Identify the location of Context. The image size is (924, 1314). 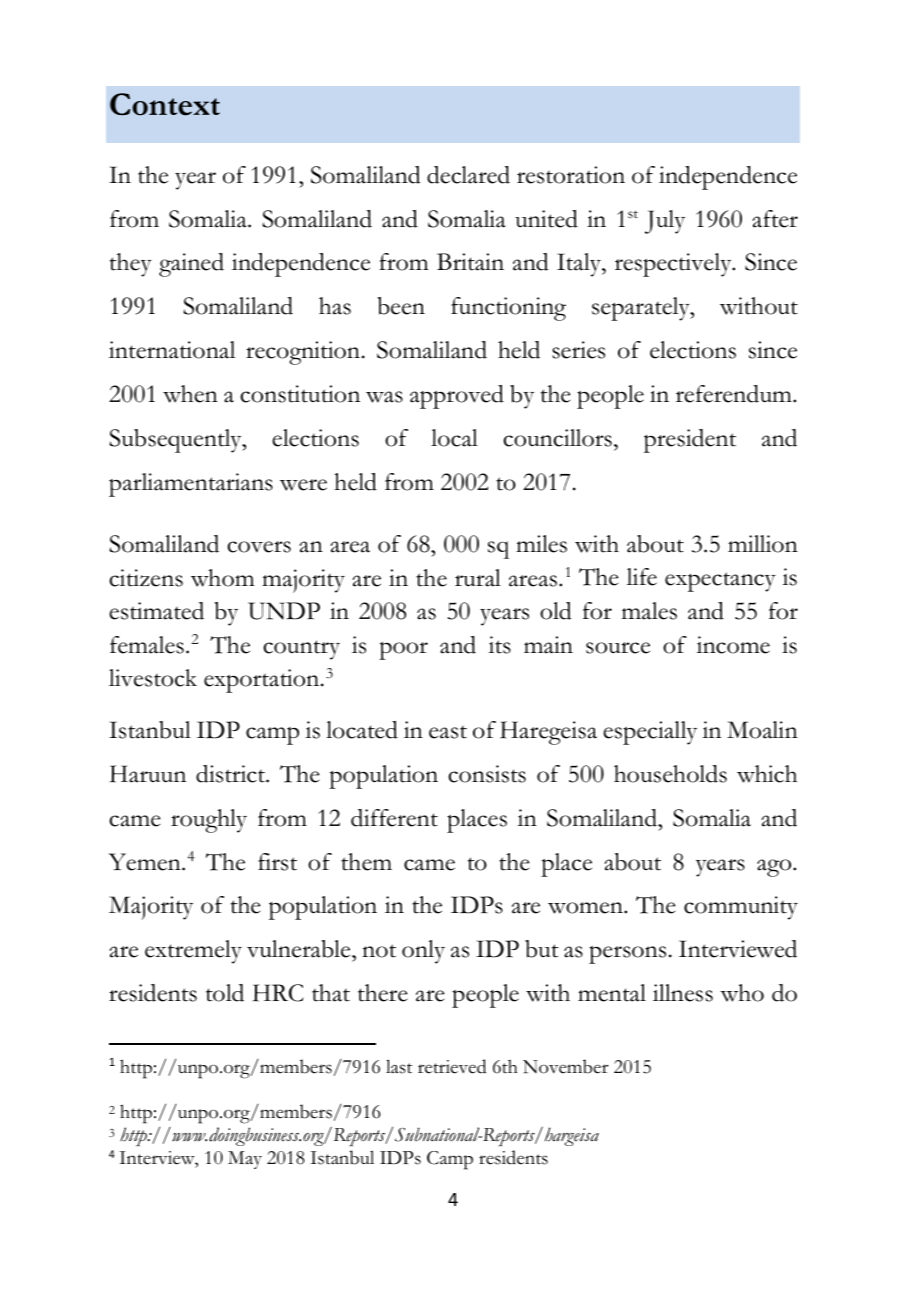
(165, 104).
